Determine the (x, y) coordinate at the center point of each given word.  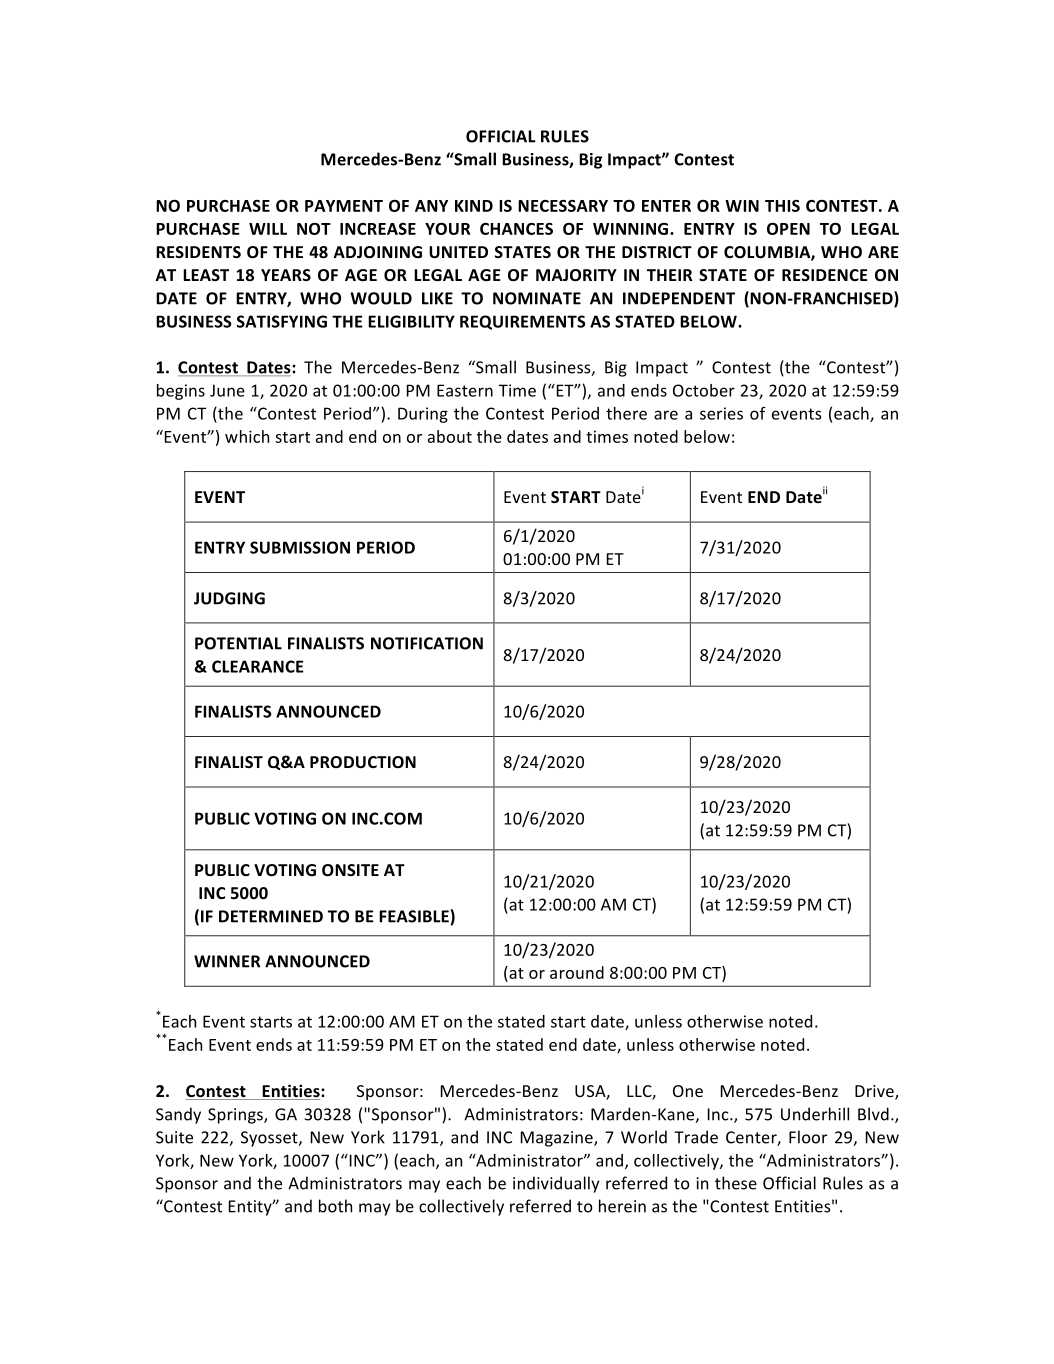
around (577, 972)
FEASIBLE (414, 916)
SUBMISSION (300, 547)
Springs (236, 1116)
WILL (268, 229)
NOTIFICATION (427, 643)
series (721, 413)
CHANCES (516, 229)
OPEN (788, 229)
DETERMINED (271, 916)
